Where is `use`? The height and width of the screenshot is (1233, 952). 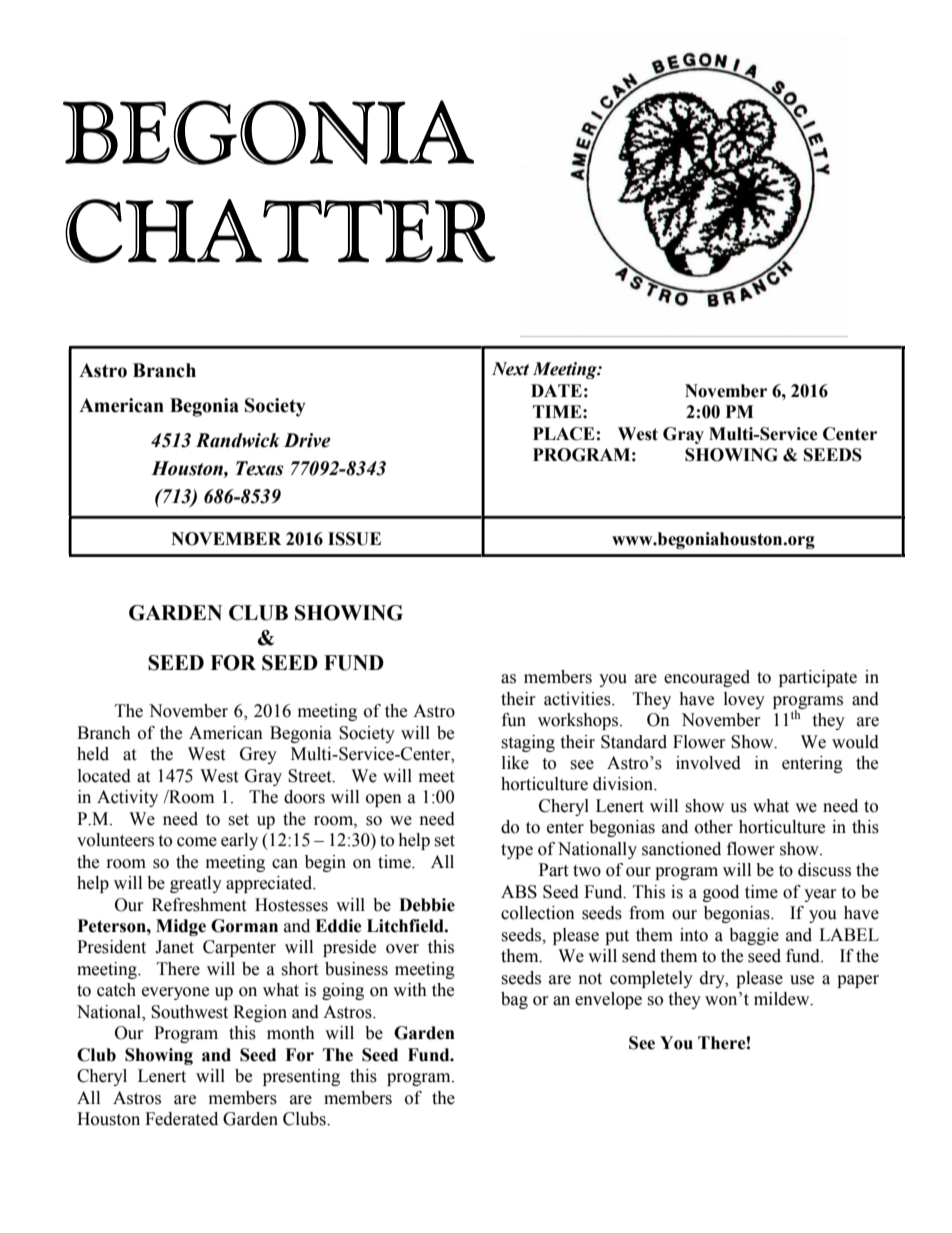
use is located at coordinates (802, 980).
